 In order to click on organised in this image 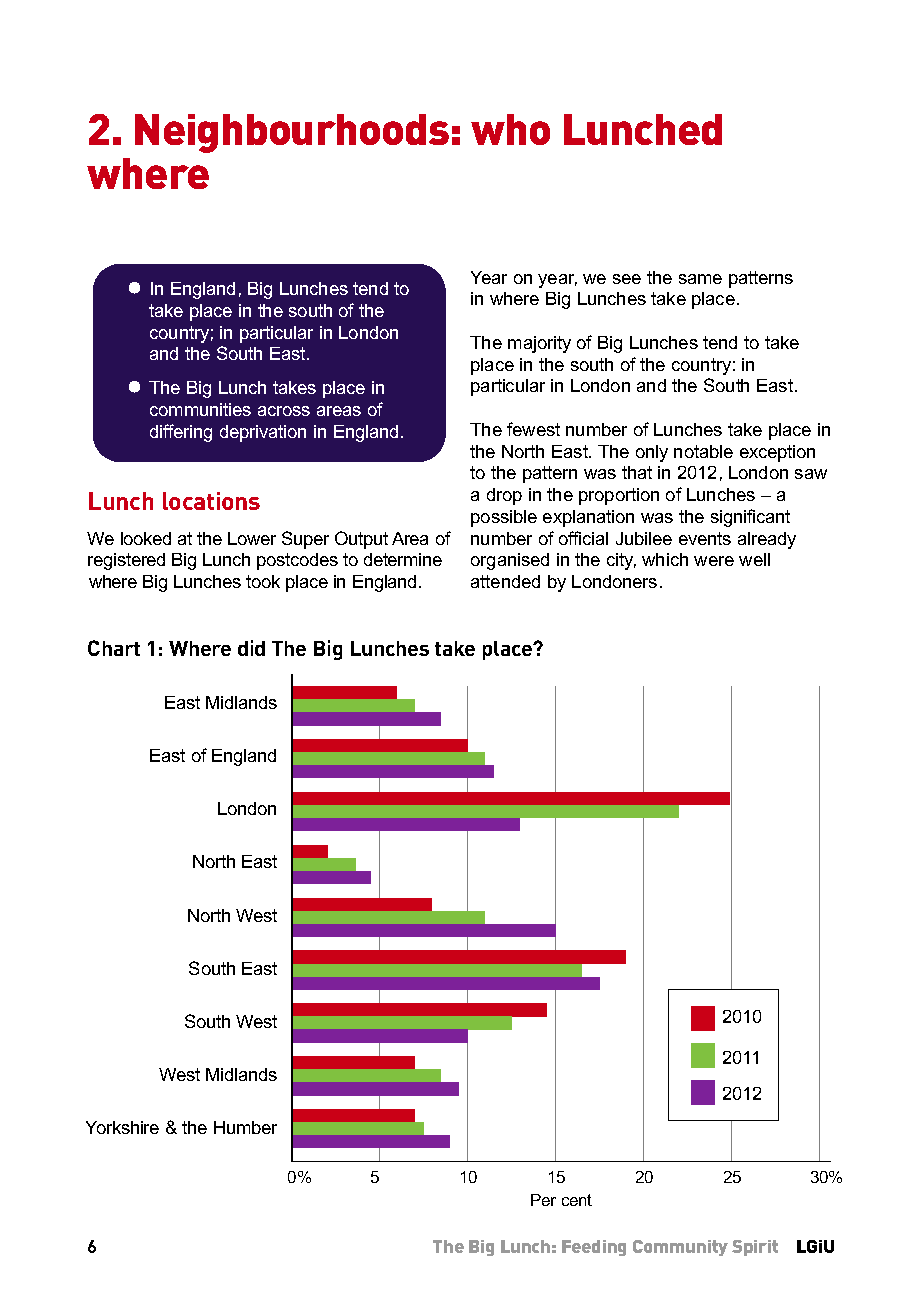, I will do `click(510, 561)`.
